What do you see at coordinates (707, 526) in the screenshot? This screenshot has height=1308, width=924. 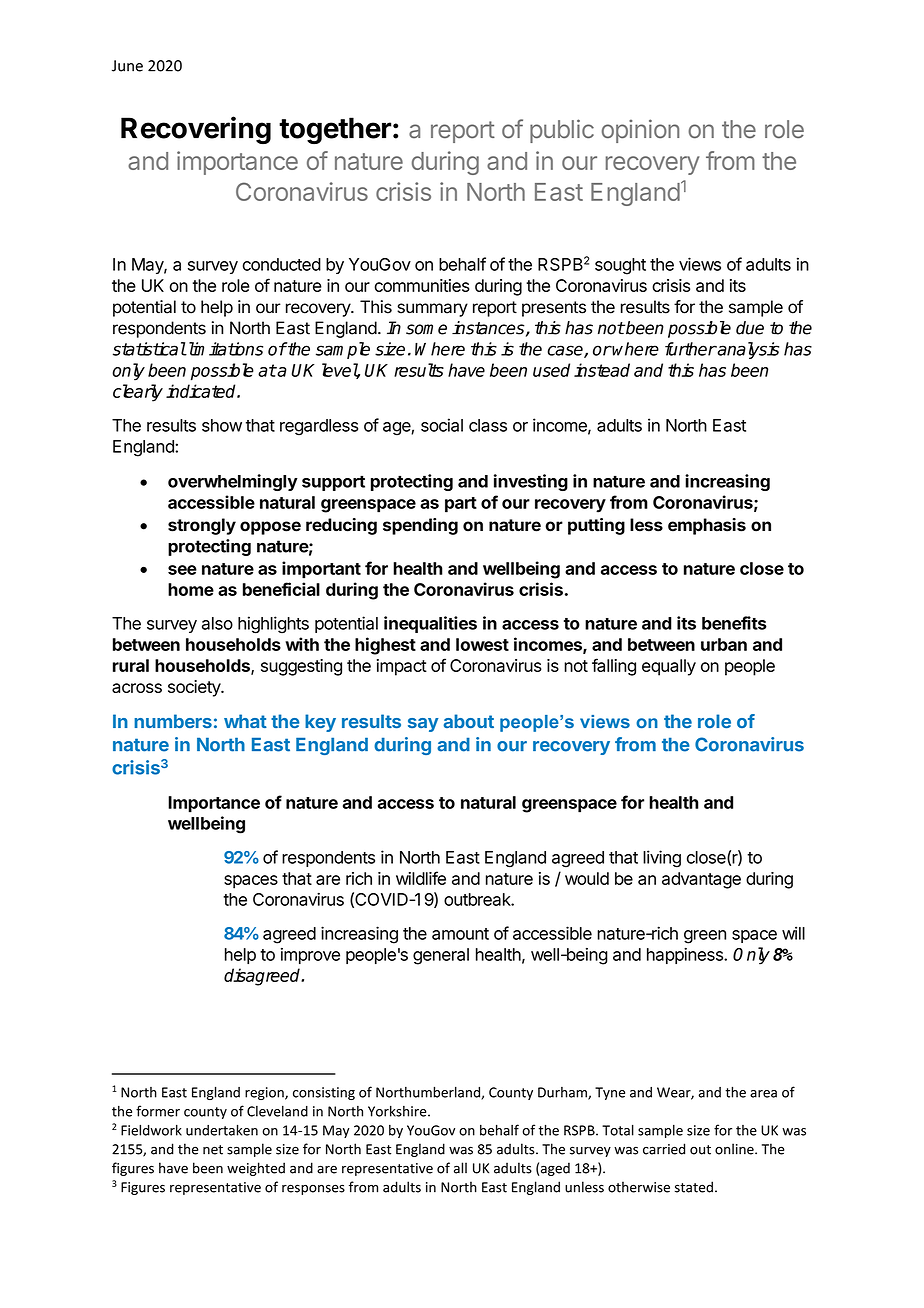 I see `emphasis` at bounding box center [707, 526].
